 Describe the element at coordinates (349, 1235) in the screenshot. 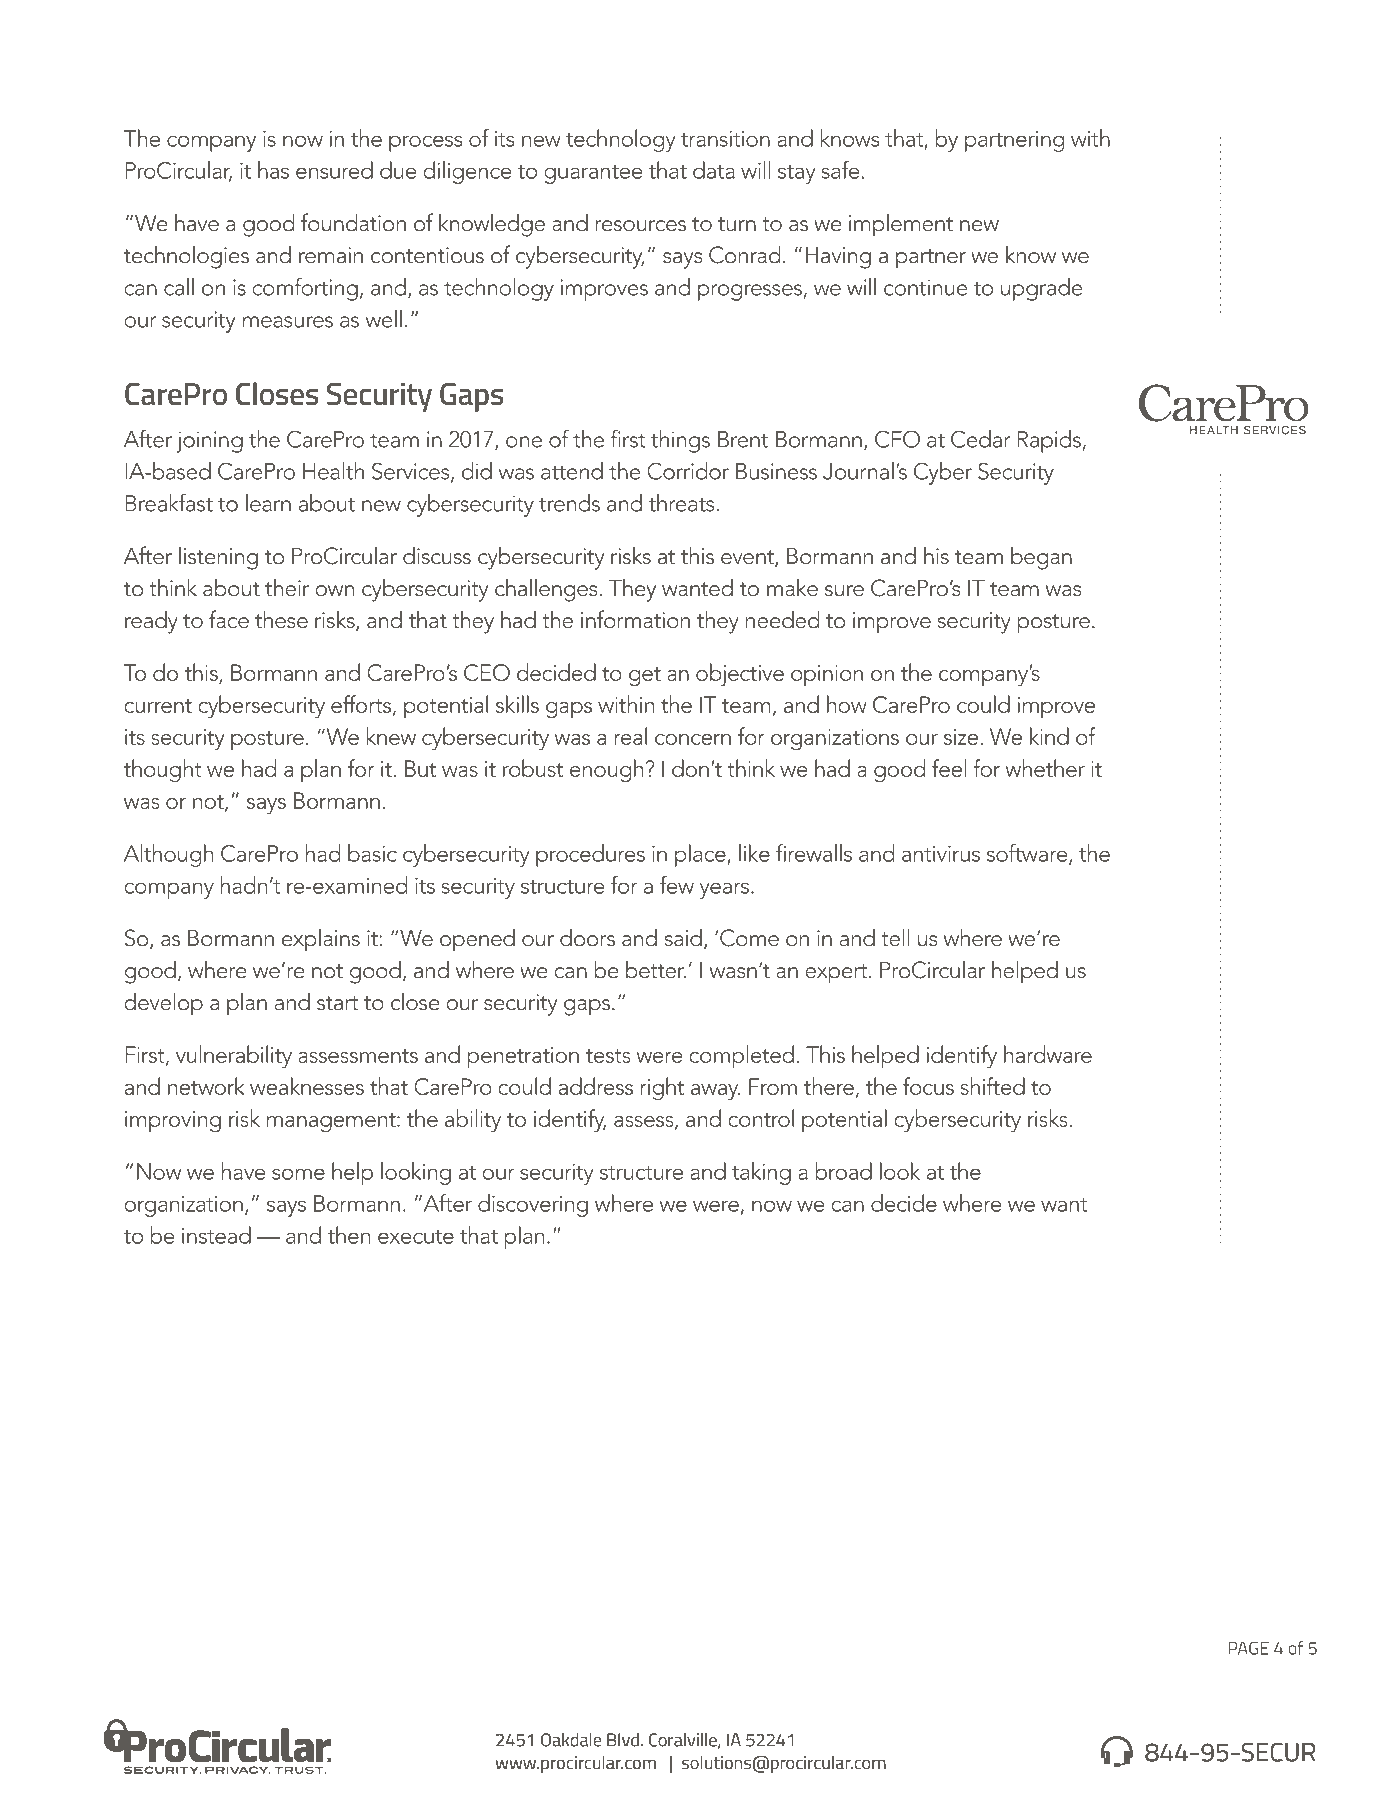

I see `then` at that location.
